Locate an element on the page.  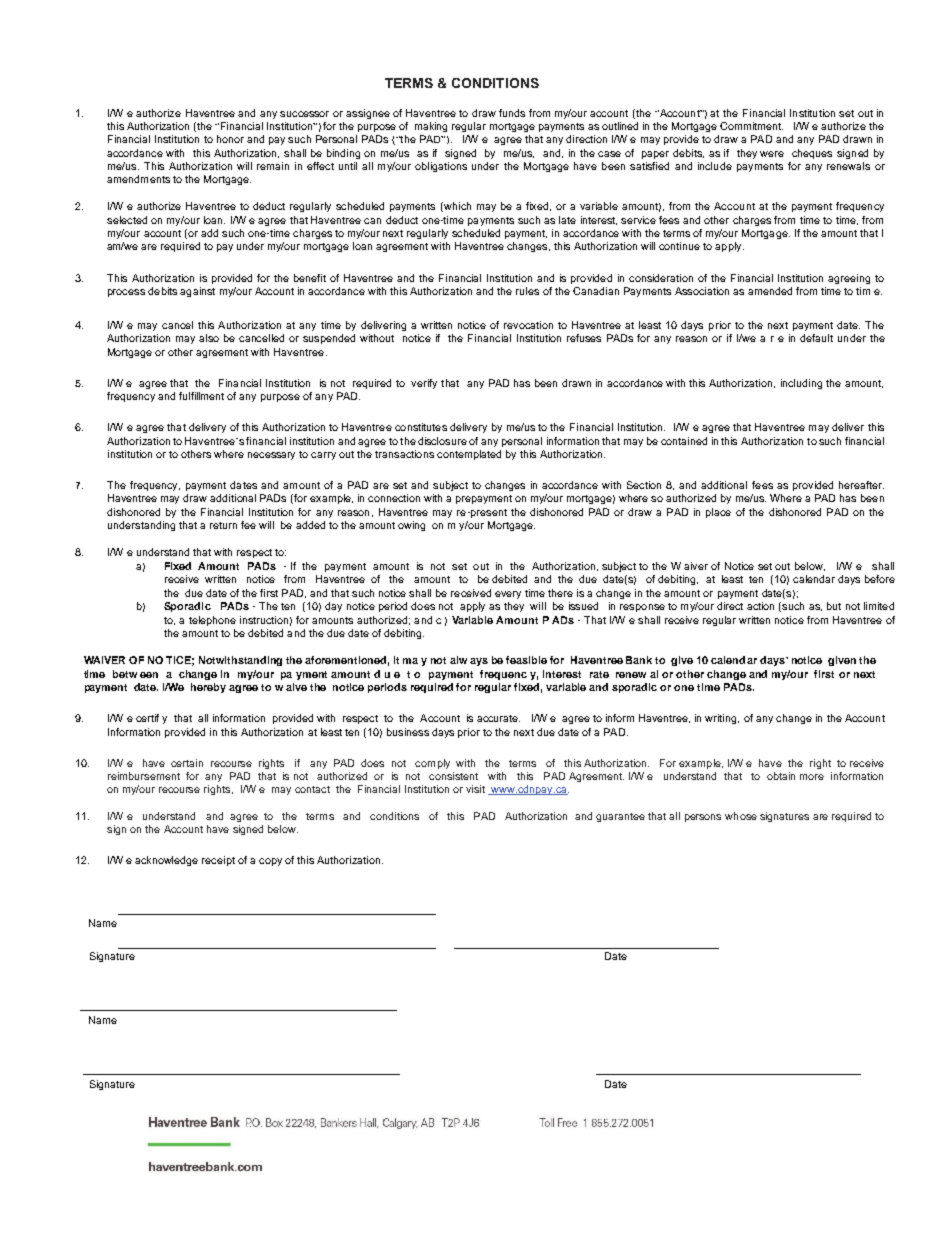
every is located at coordinates (508, 595).
